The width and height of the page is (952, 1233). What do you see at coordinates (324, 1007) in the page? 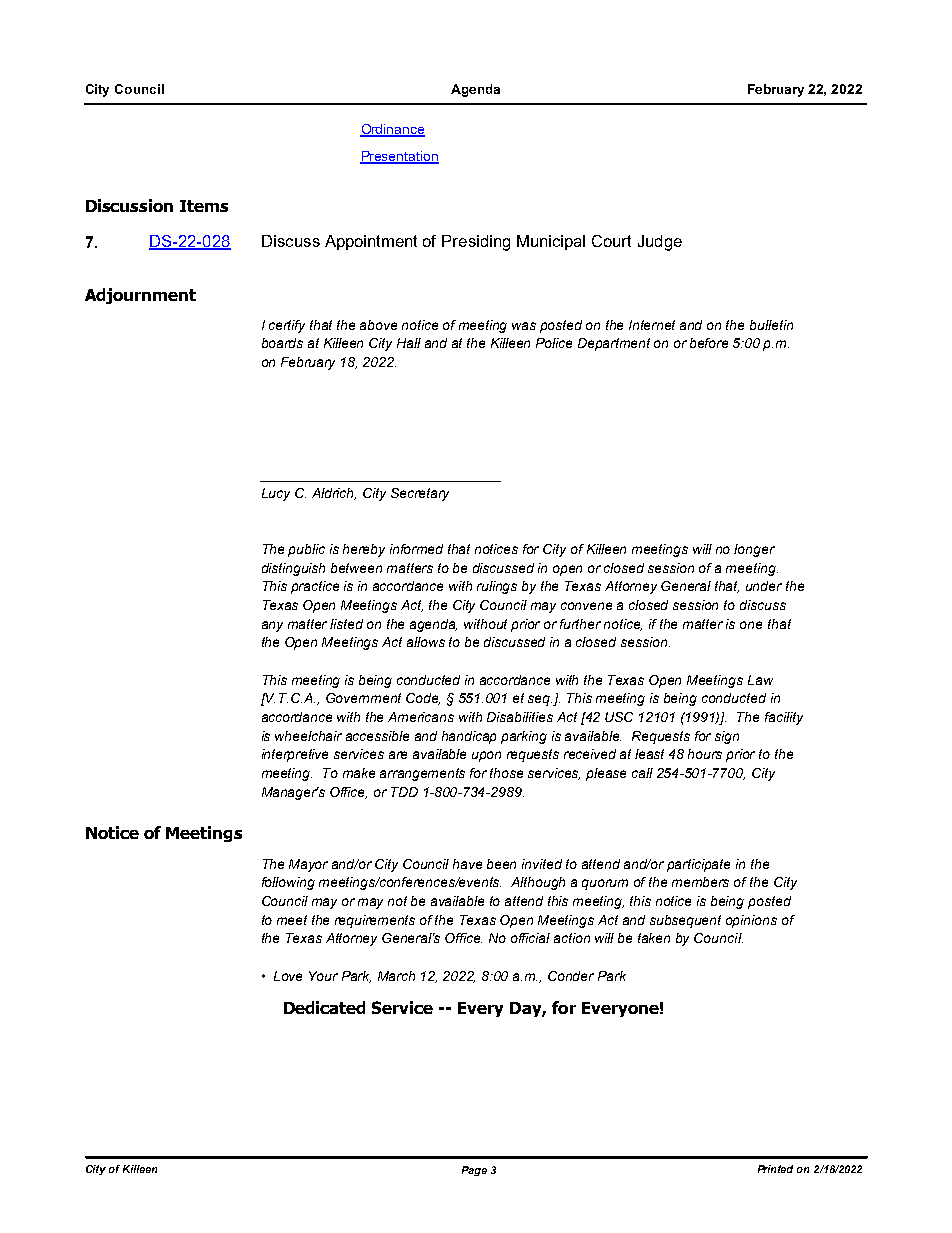
I see `Dedicated` at bounding box center [324, 1007].
